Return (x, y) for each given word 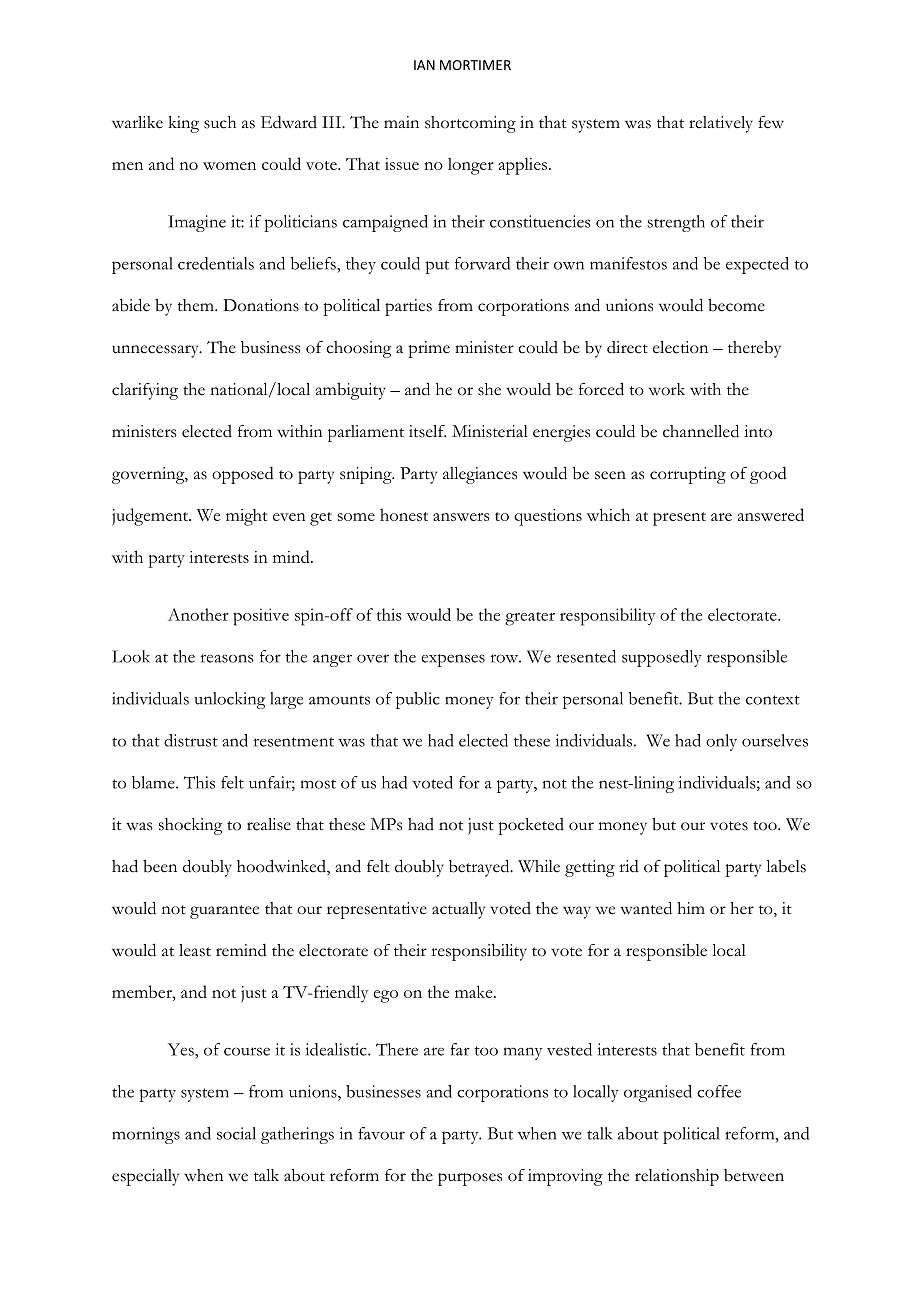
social (236, 1133)
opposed (243, 475)
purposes (470, 1179)
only (721, 742)
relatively (721, 124)
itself (427, 431)
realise (269, 824)
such (220, 122)
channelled (701, 431)
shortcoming (470, 124)
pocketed (531, 826)
